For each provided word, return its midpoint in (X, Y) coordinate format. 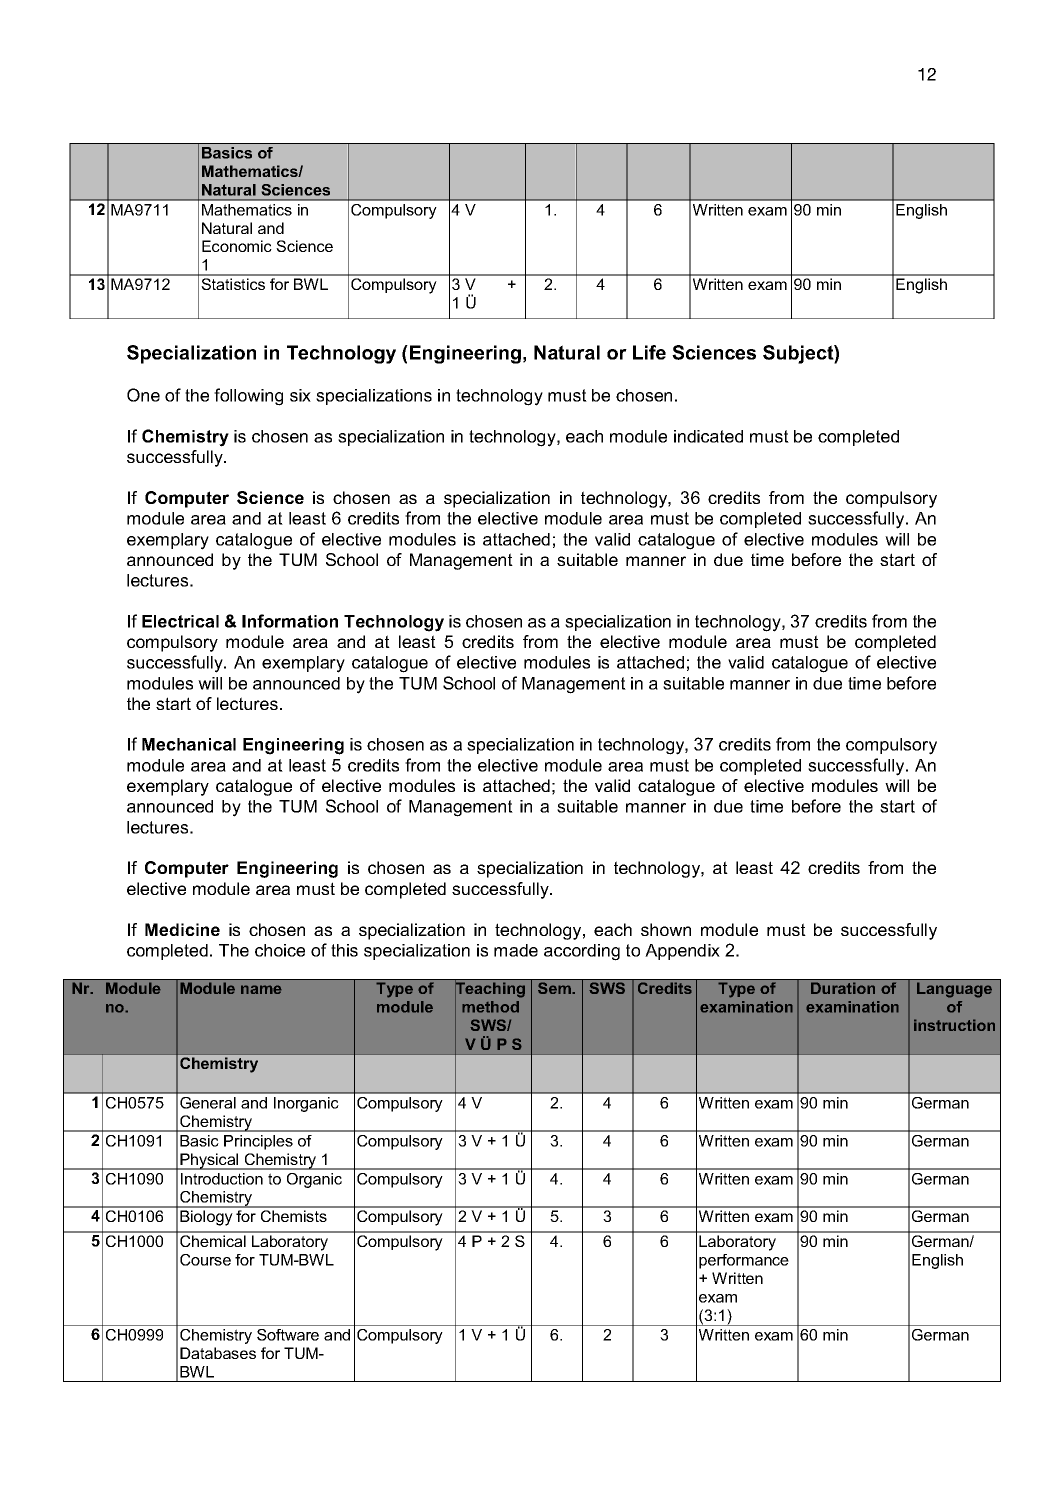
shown (666, 929)
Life (649, 352)
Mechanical (189, 744)
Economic (237, 246)
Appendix (682, 952)
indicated (708, 436)
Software (288, 1335)
